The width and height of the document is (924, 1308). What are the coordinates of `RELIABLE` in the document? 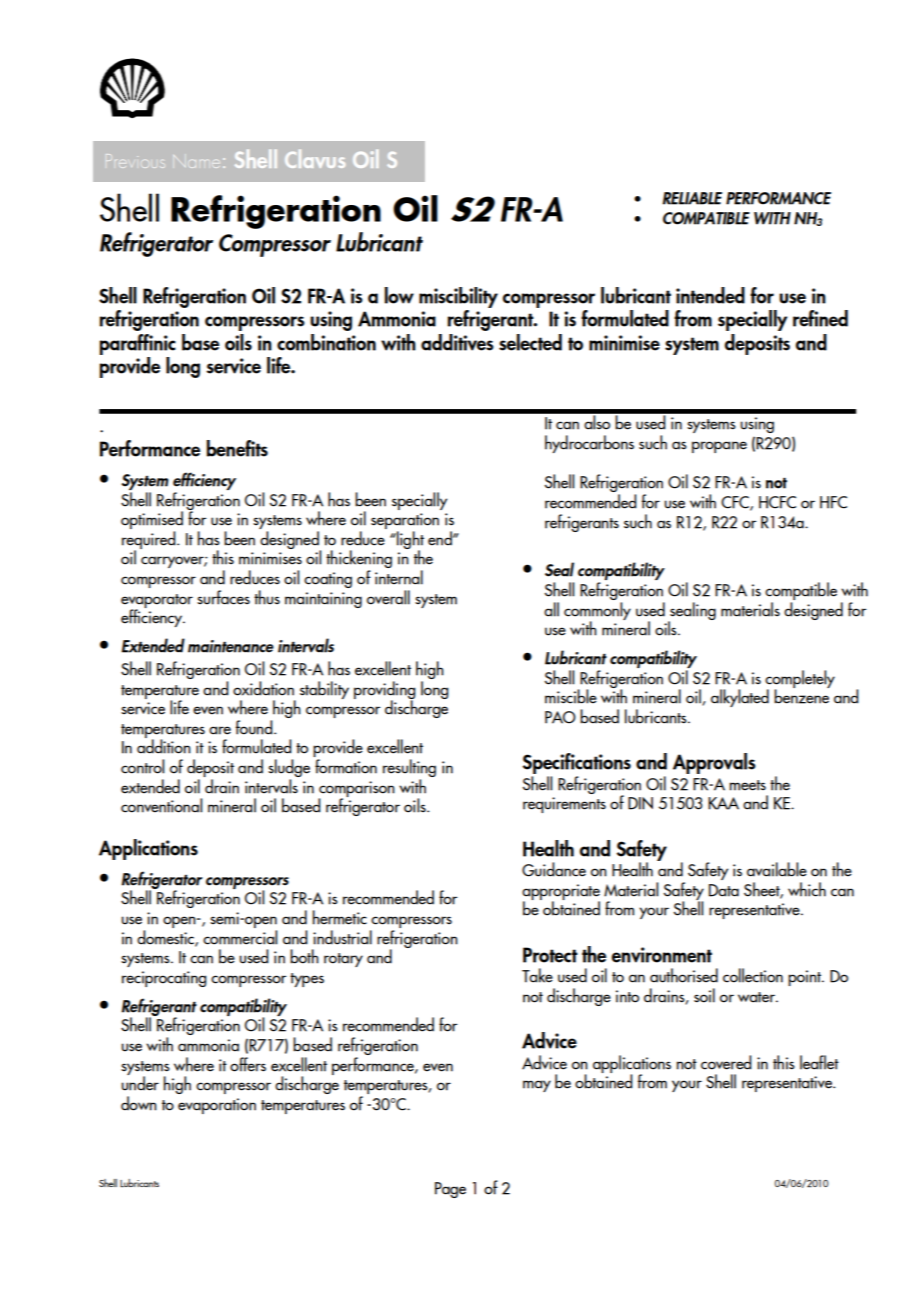 It's located at (692, 198).
